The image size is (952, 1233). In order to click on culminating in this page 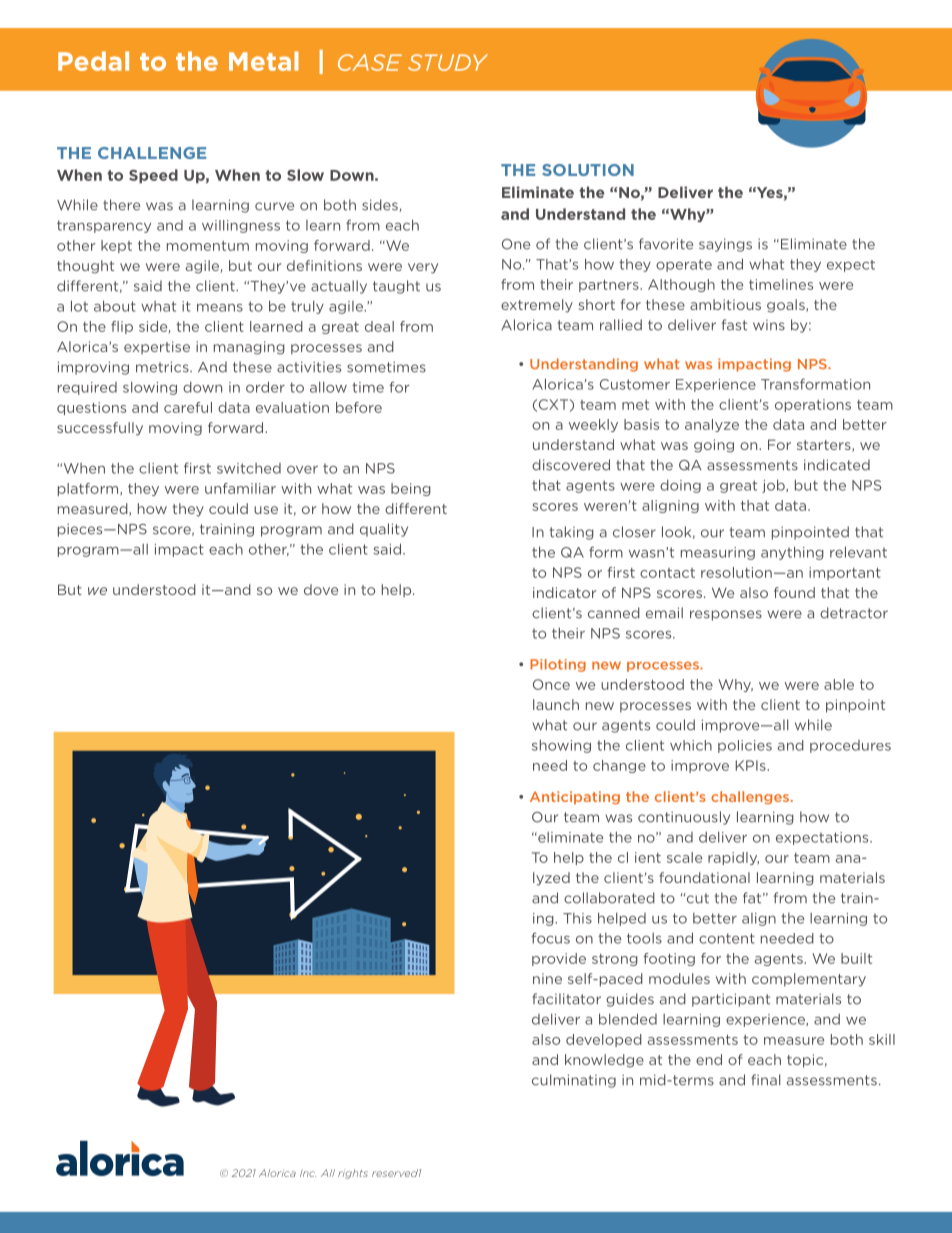, I will do `click(574, 1081)`.
